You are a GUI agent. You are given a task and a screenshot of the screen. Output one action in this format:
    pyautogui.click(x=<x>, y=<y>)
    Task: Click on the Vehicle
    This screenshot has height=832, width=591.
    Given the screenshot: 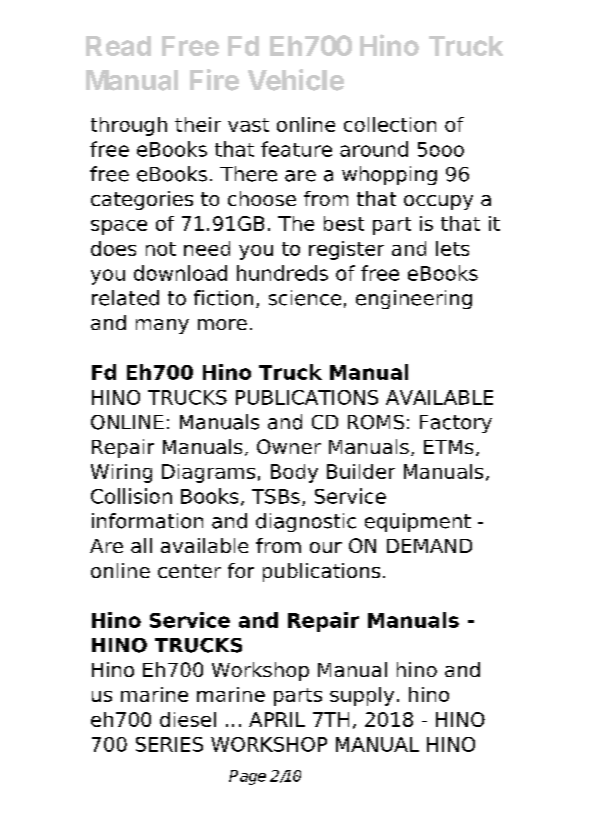 What is the action you would take?
    pyautogui.click(x=296, y=80)
